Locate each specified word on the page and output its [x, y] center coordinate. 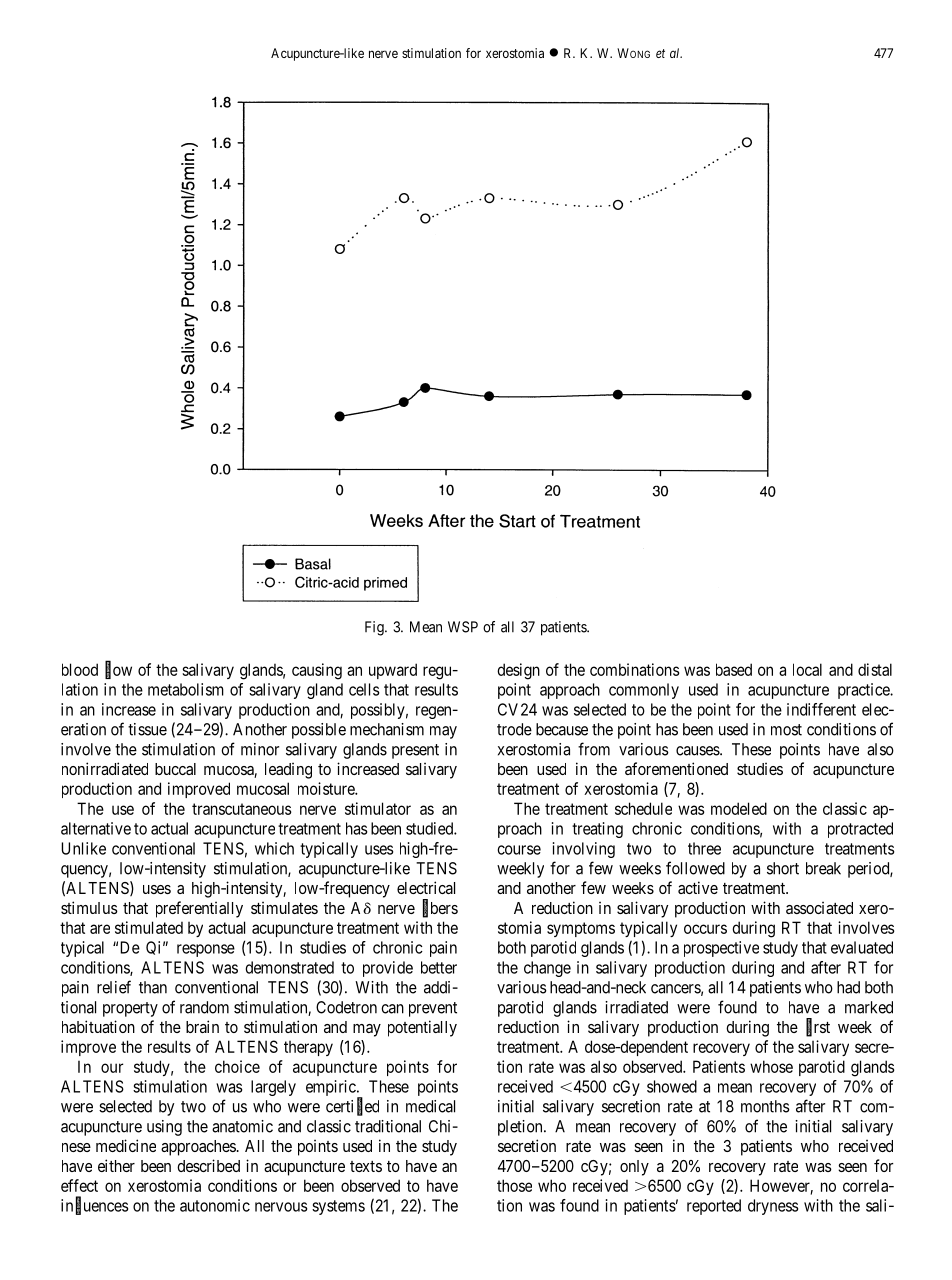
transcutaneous [242, 809]
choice [237, 1066]
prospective [721, 949]
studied [430, 828]
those [514, 1185]
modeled [739, 808]
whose [771, 1066]
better [439, 967]
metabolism [186, 689]
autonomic [215, 1205]
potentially [422, 1028]
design [518, 671]
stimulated [149, 927]
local [807, 669]
